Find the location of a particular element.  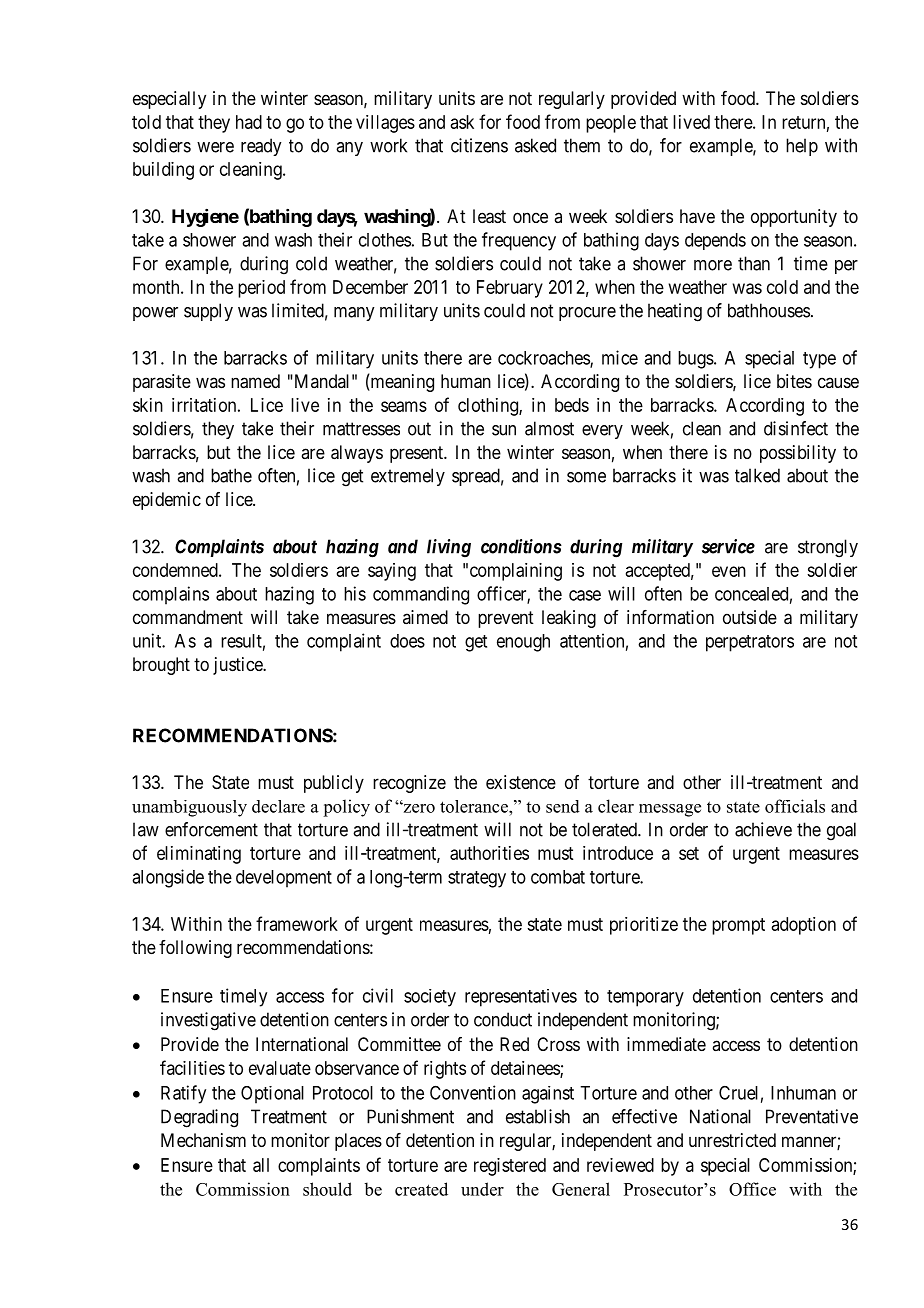

unrestricted is located at coordinates (732, 1140).
